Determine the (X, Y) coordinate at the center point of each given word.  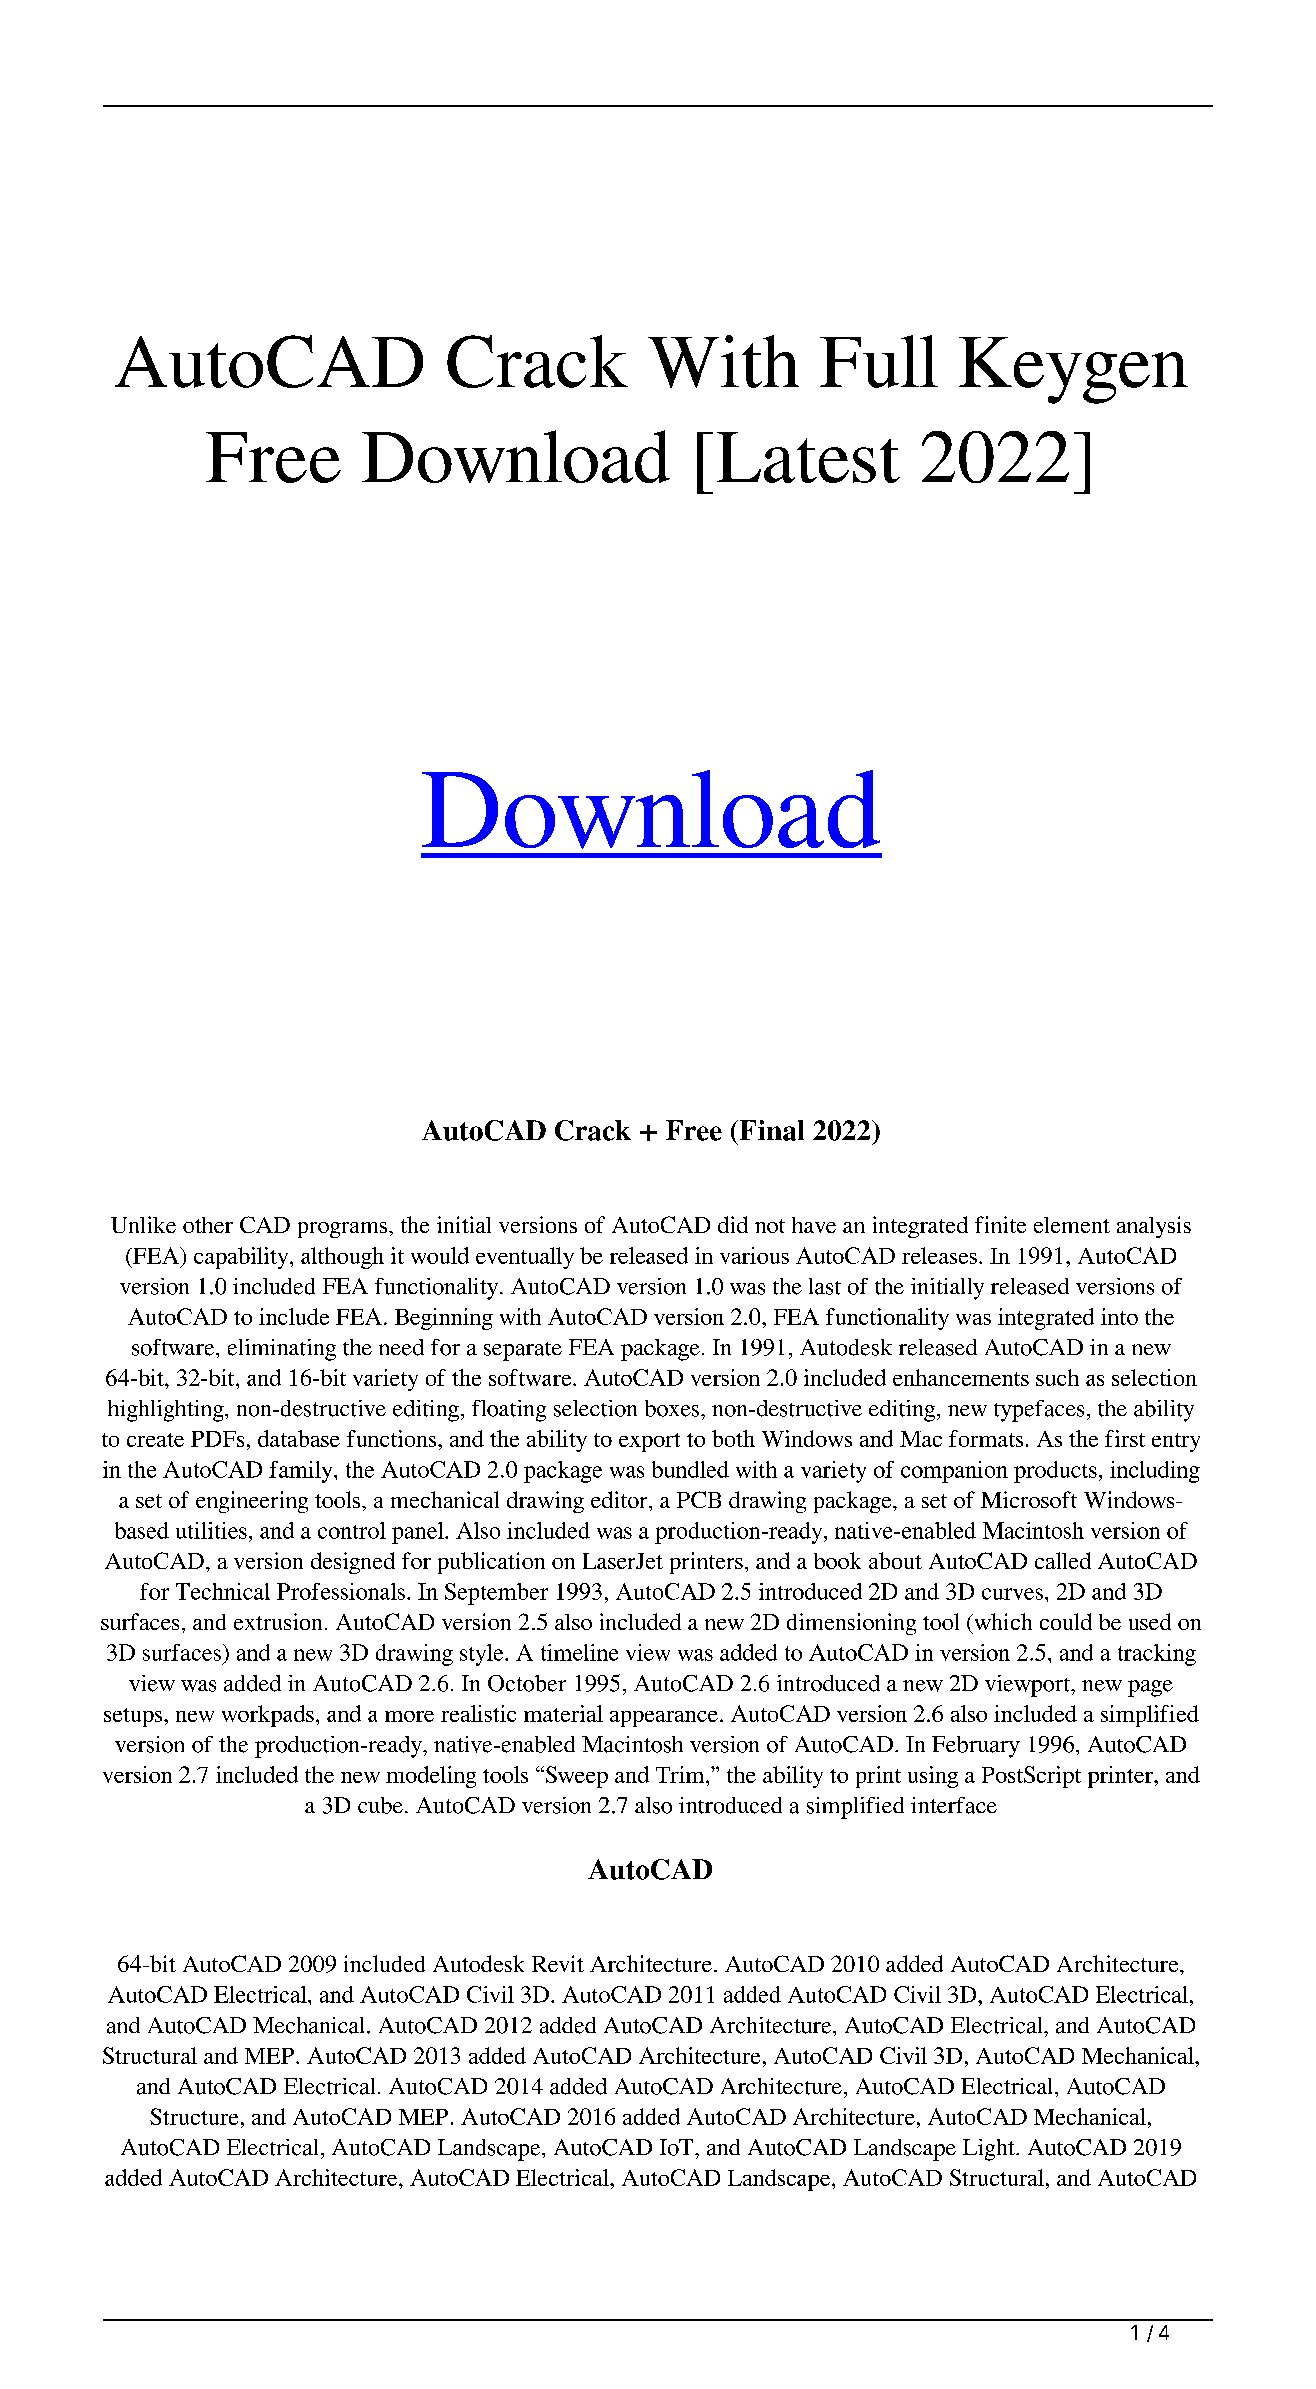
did (733, 1224)
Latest (808, 457)
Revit (558, 1963)
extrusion (278, 1621)
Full (879, 361)
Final (770, 1130)
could (1066, 1621)
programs (344, 1230)
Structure (194, 2116)
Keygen (1073, 370)
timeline (579, 1652)
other (208, 1225)
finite (1000, 1224)
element (1072, 1225)
